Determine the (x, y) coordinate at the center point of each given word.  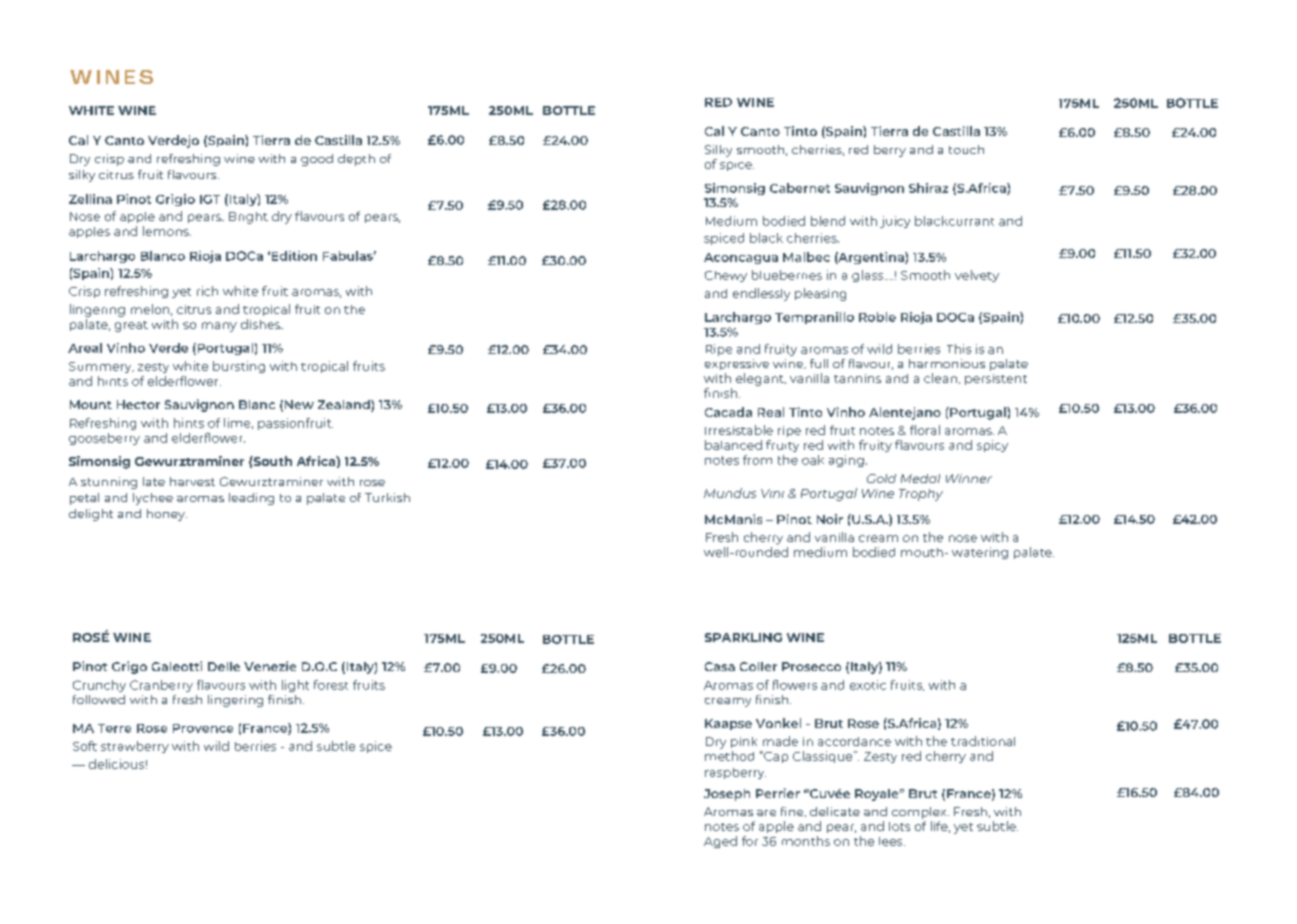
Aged (720, 842)
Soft (85, 746)
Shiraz (928, 188)
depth (356, 160)
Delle (224, 666)
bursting (239, 367)
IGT (210, 199)
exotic (868, 685)
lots (899, 826)
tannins (857, 378)
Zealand (345, 406)
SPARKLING (743, 637)
